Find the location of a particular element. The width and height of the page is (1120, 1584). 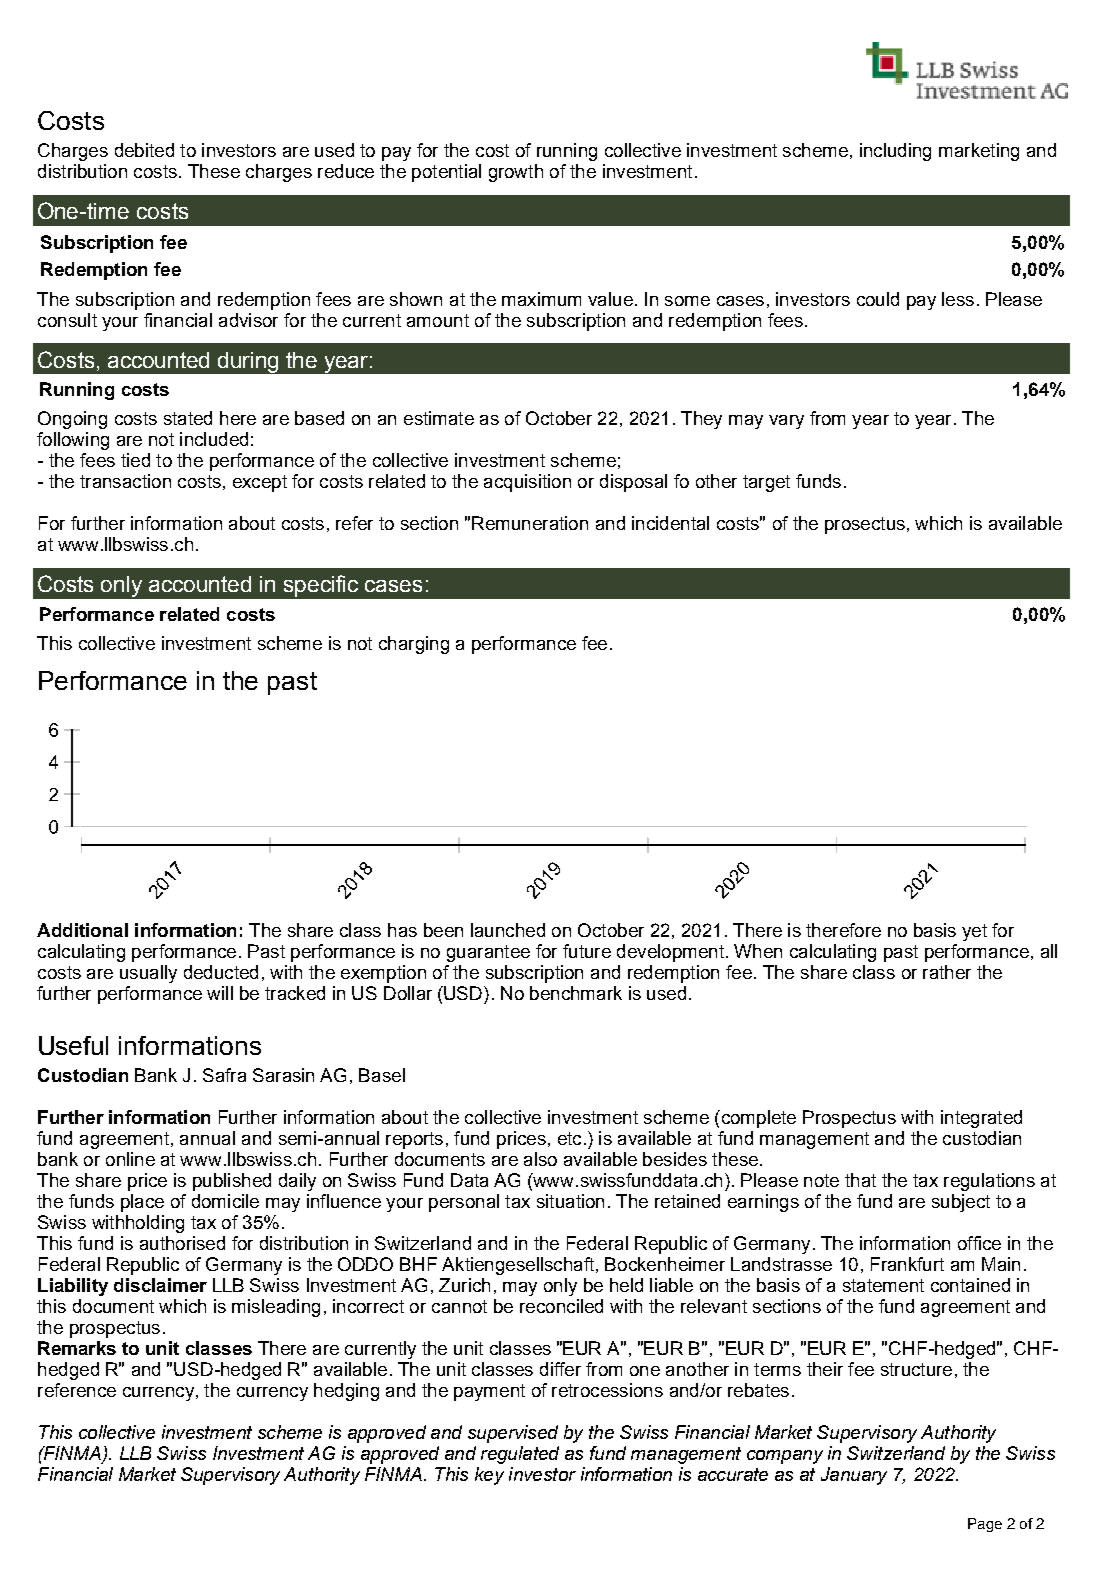

launched is located at coordinates (508, 930).
